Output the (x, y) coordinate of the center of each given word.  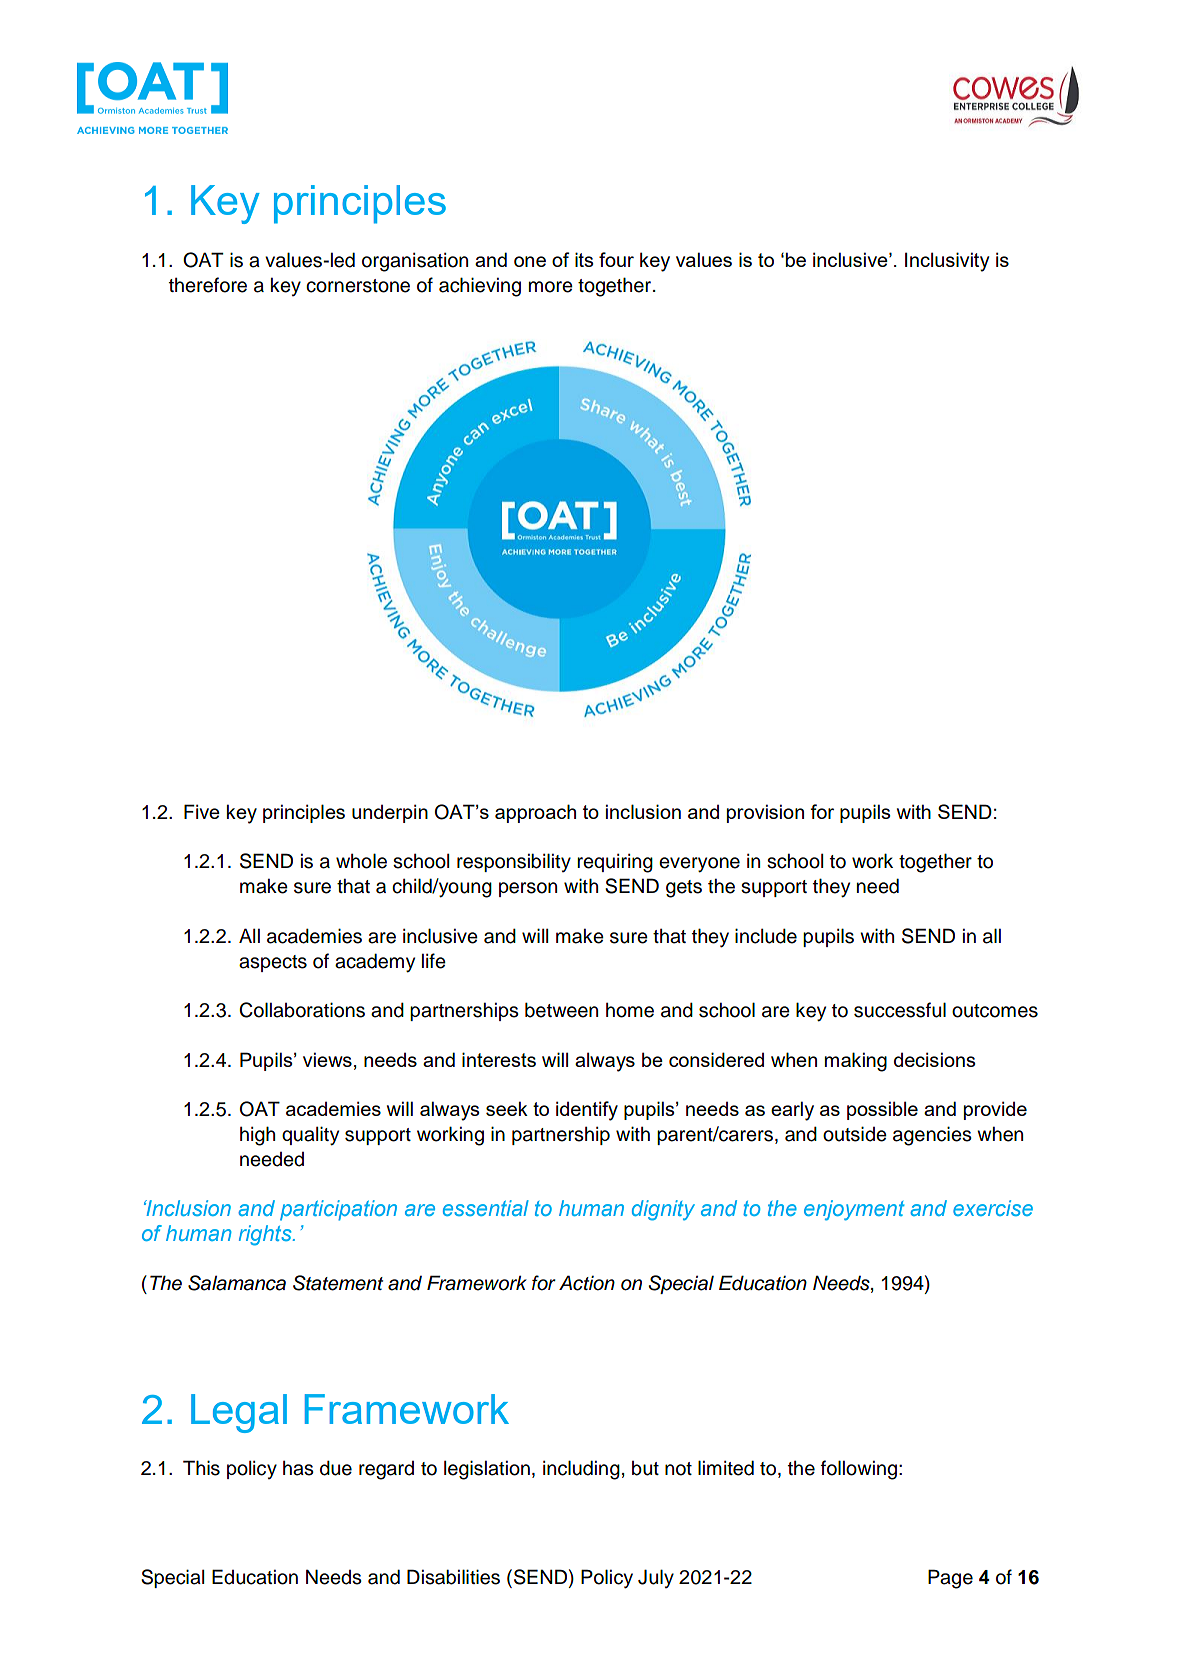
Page (950, 1579)
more (551, 287)
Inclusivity (947, 262)
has (298, 1468)
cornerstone (358, 286)
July (656, 1578)
